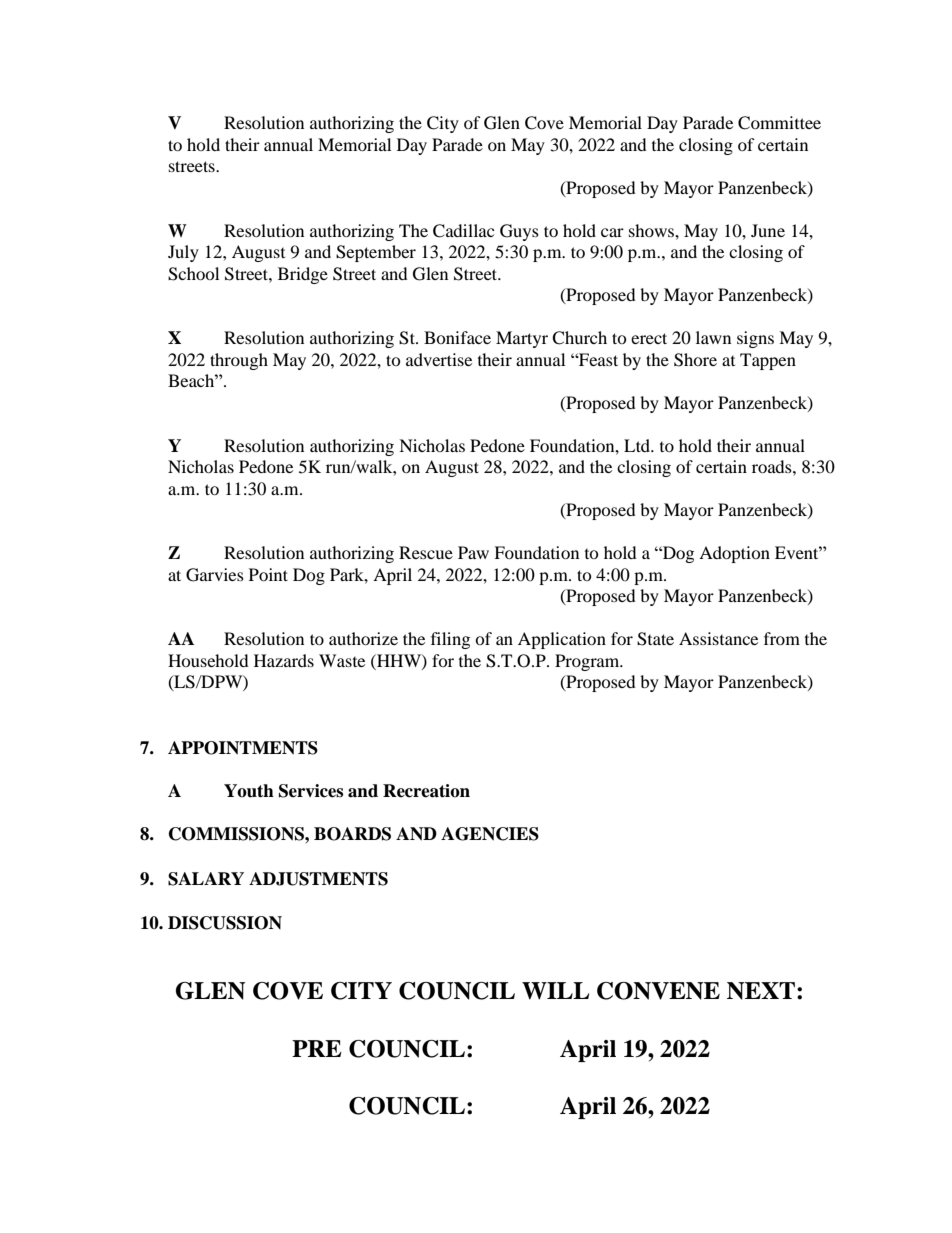 The width and height of the screenshot is (952, 1233). Describe the element at coordinates (439, 359) in the screenshot. I see `advertise` at that location.
